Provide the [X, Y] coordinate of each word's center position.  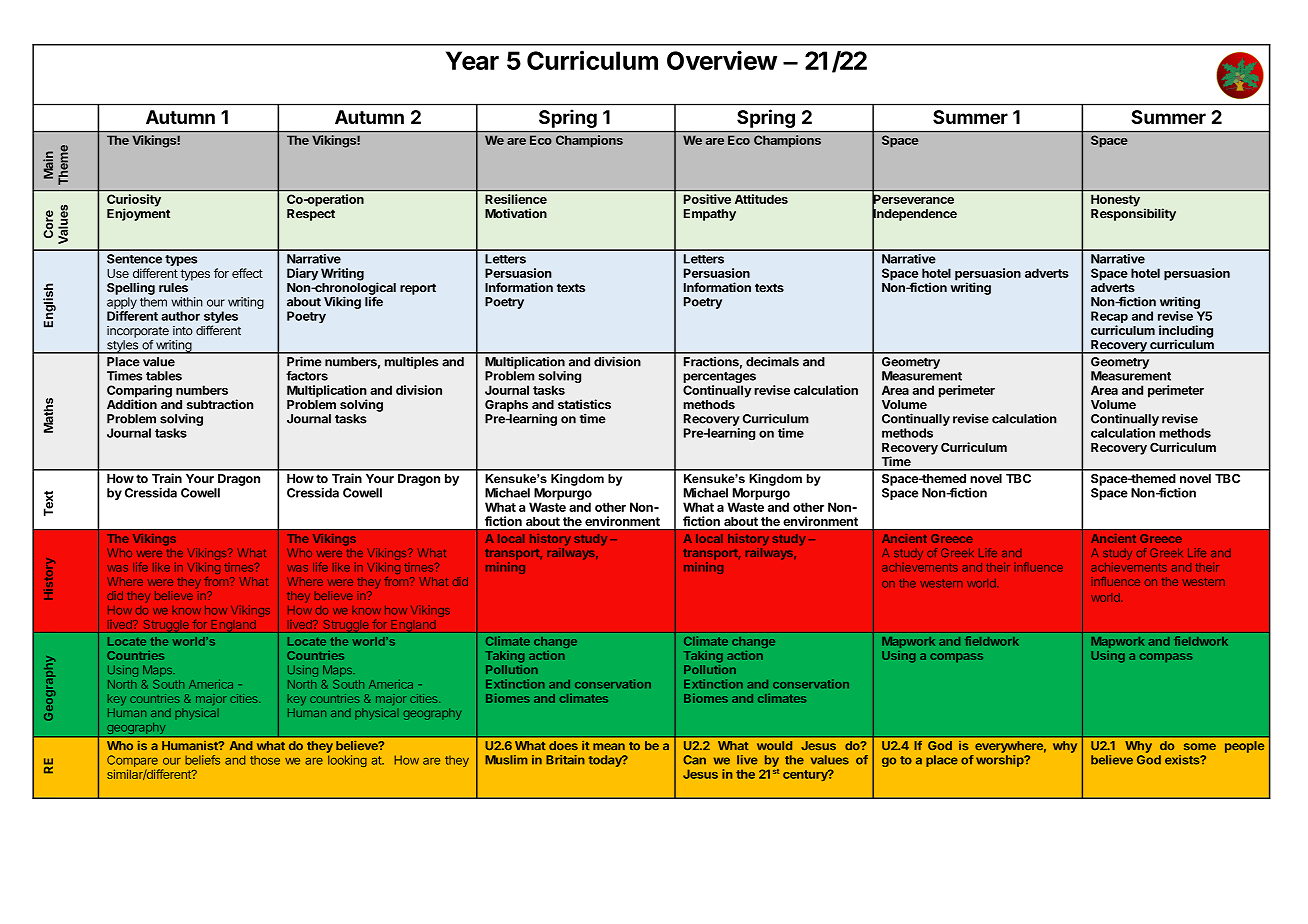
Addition [132, 404]
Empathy [710, 215]
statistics [584, 404]
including [1186, 332]
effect [247, 273]
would [774, 745]
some [1200, 746]
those [265, 760]
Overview [722, 60]
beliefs [202, 760]
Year [472, 60]
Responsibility [1133, 214]
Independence [914, 215]
